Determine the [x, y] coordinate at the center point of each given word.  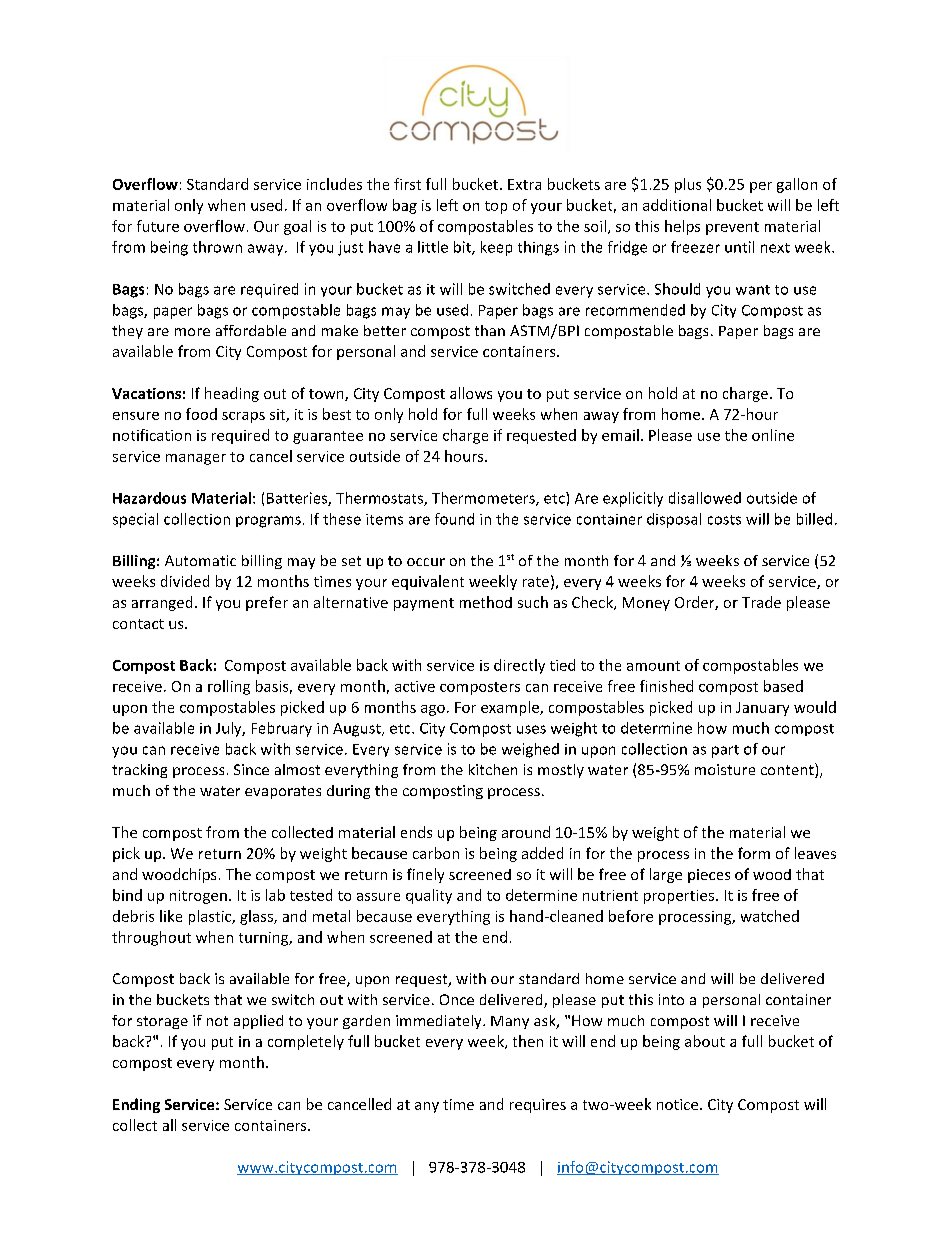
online [773, 435]
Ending [136, 1105]
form [754, 853]
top [496, 207]
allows [471, 393]
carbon [436, 853]
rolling [229, 687]
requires [538, 1106]
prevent [732, 228]
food [201, 414]
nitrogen [198, 897]
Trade [761, 602]
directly [519, 666]
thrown [217, 247]
